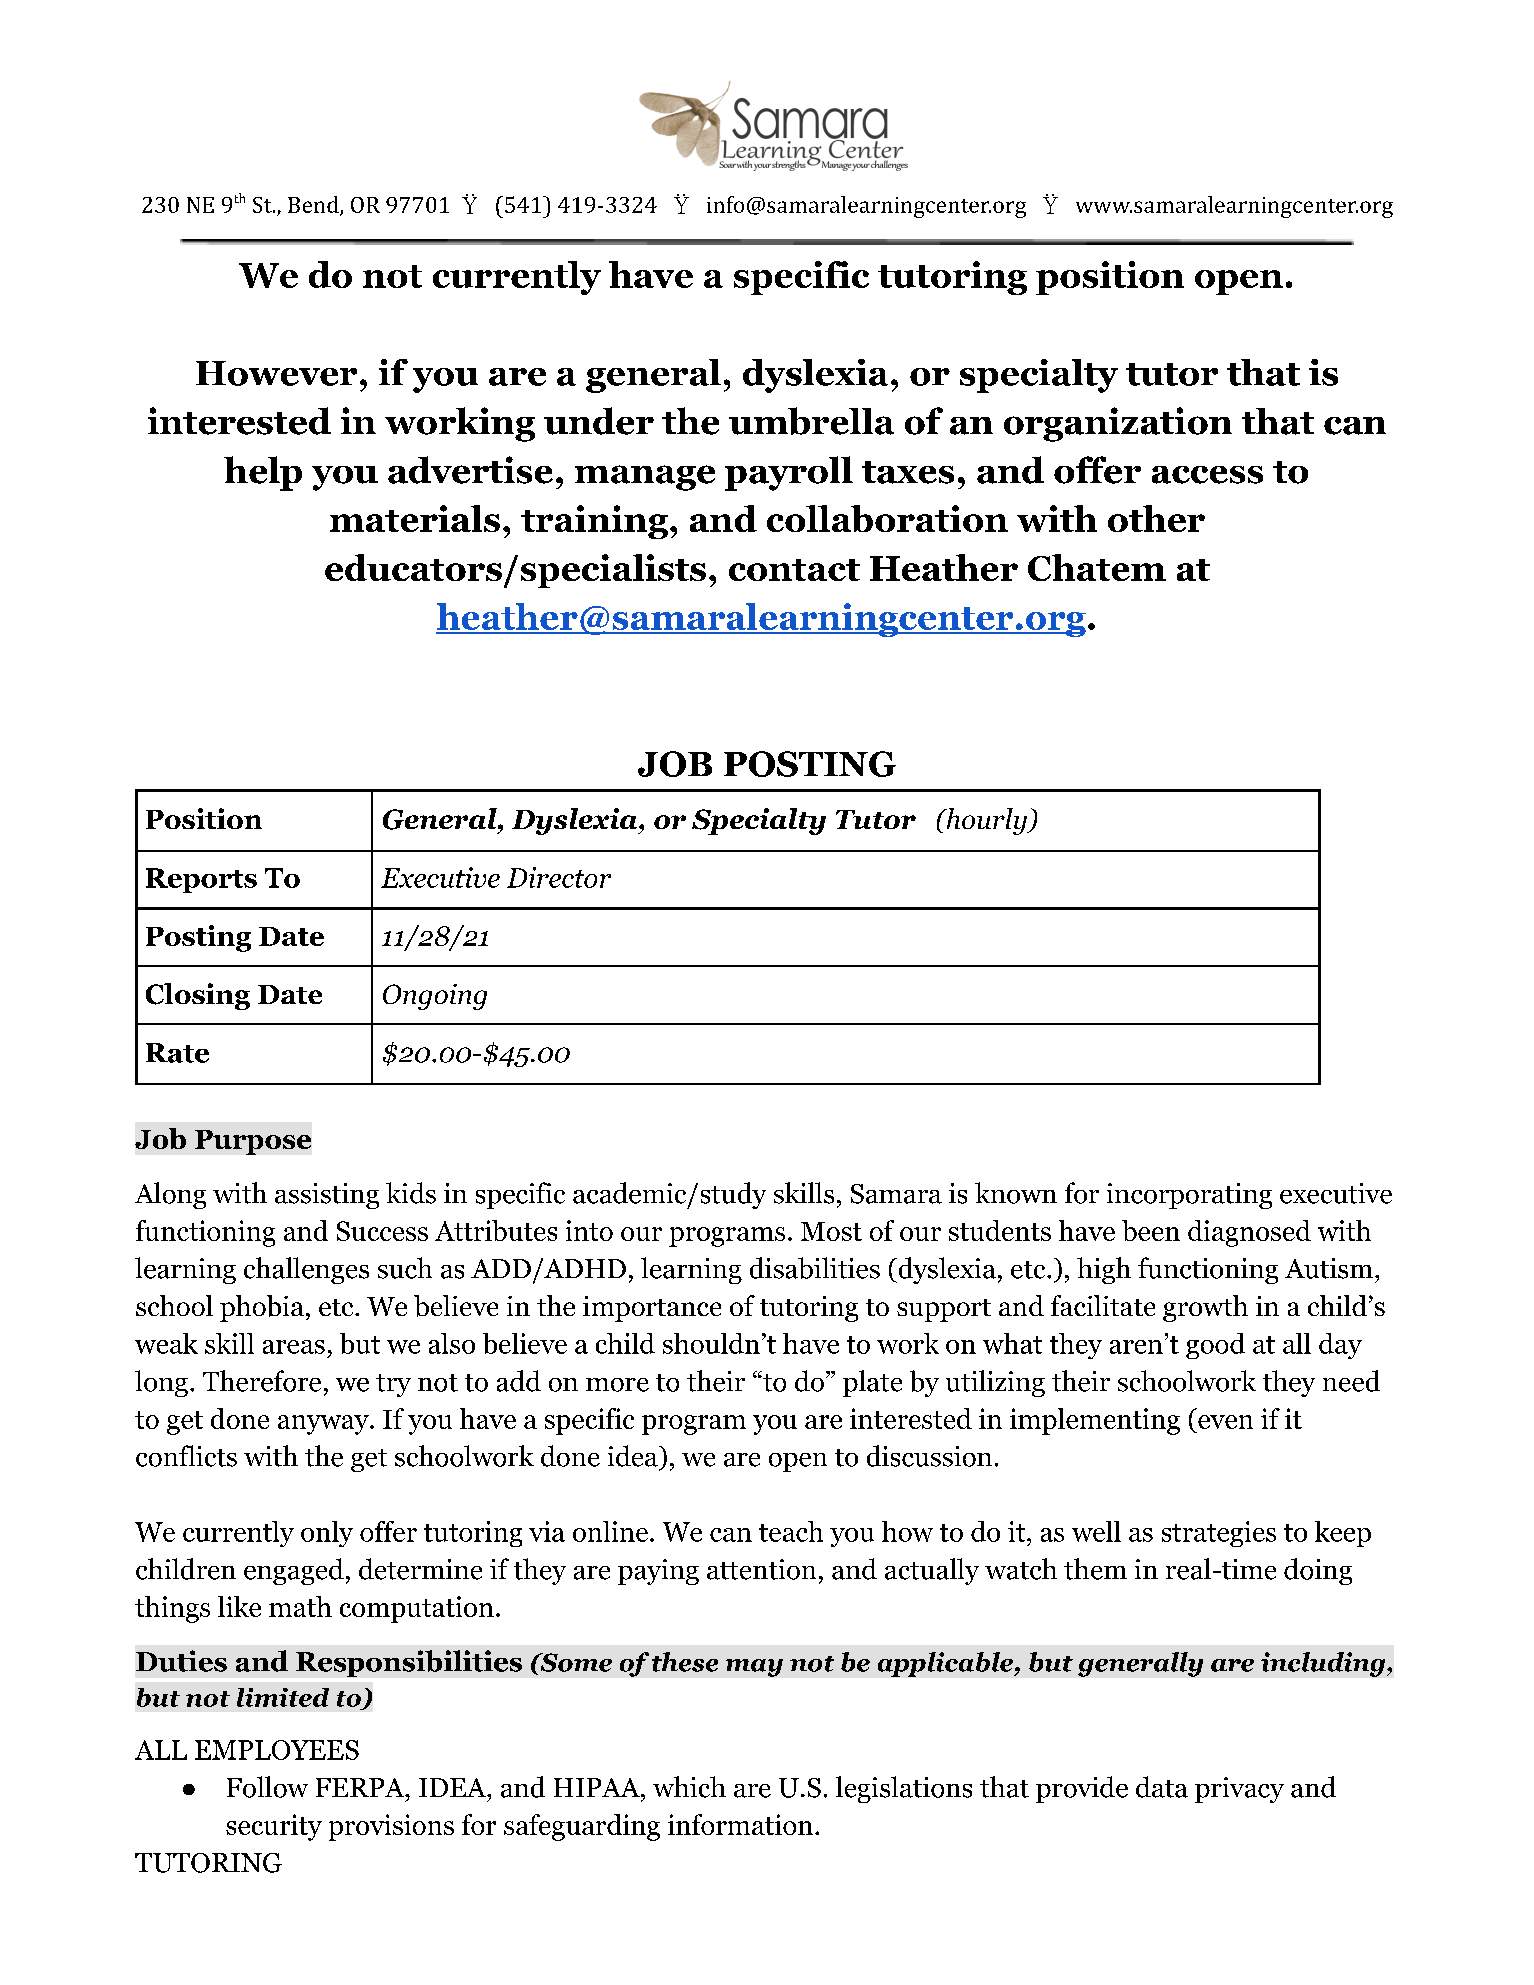 The width and height of the screenshot is (1534, 1985). I want to click on incorporating, so click(1189, 1196).
